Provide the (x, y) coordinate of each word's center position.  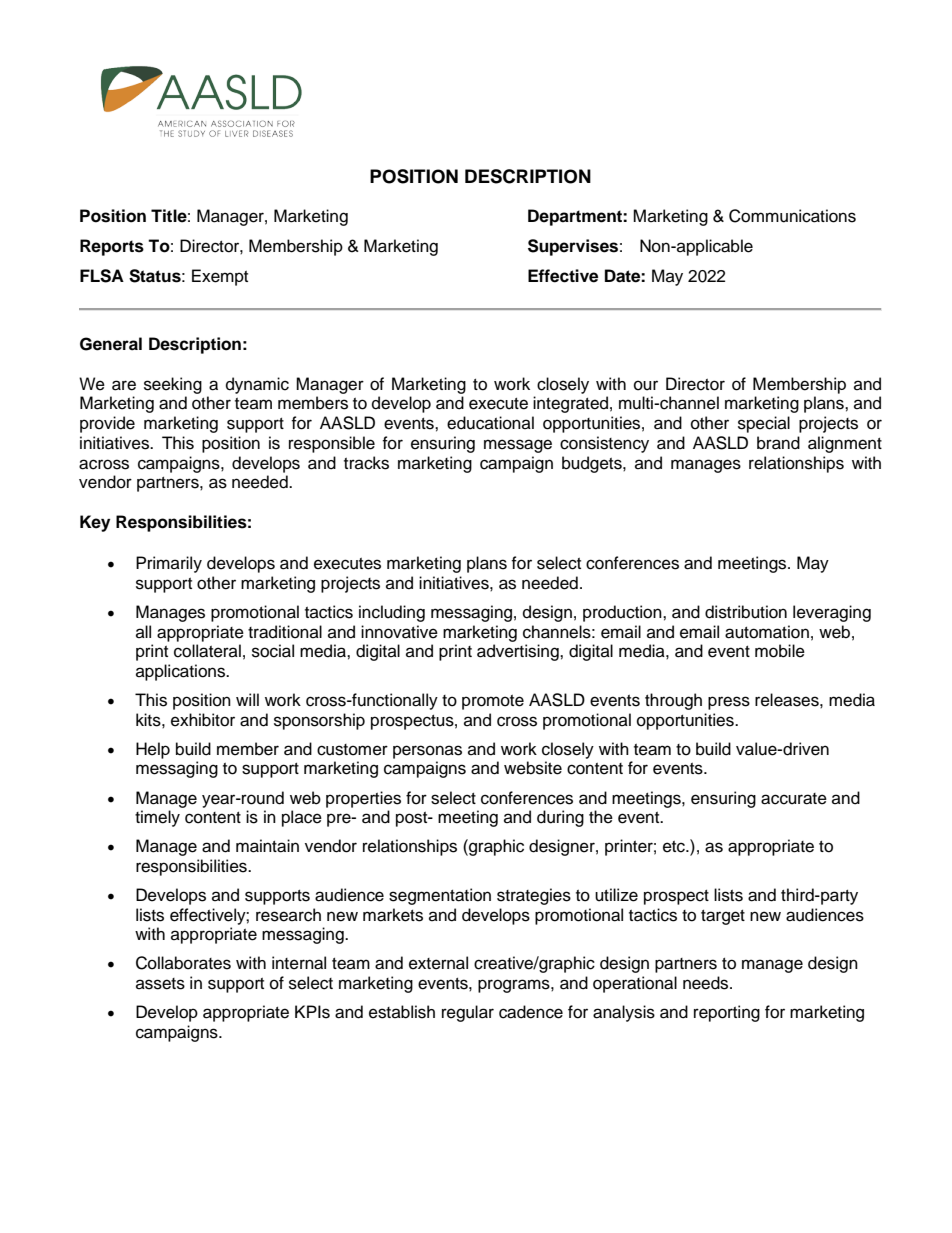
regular (468, 1013)
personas (427, 752)
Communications (792, 216)
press (729, 703)
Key (95, 523)
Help (153, 750)
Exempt (220, 277)
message (518, 446)
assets (160, 984)
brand (778, 443)
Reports (112, 247)
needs (707, 983)
